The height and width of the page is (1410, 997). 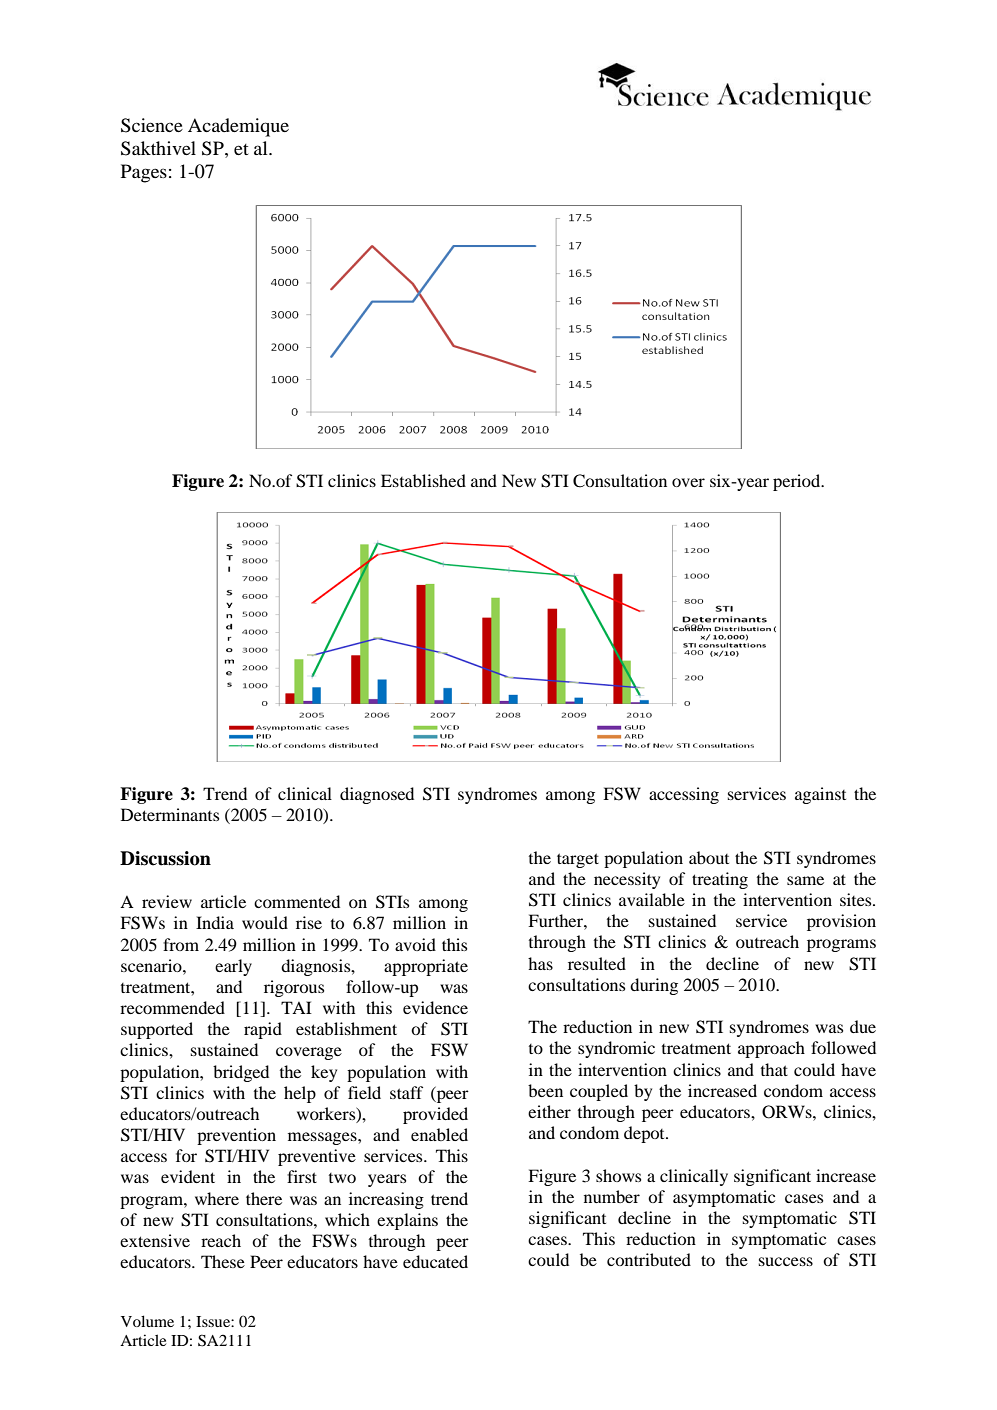 I want to click on period, so click(x=798, y=482).
